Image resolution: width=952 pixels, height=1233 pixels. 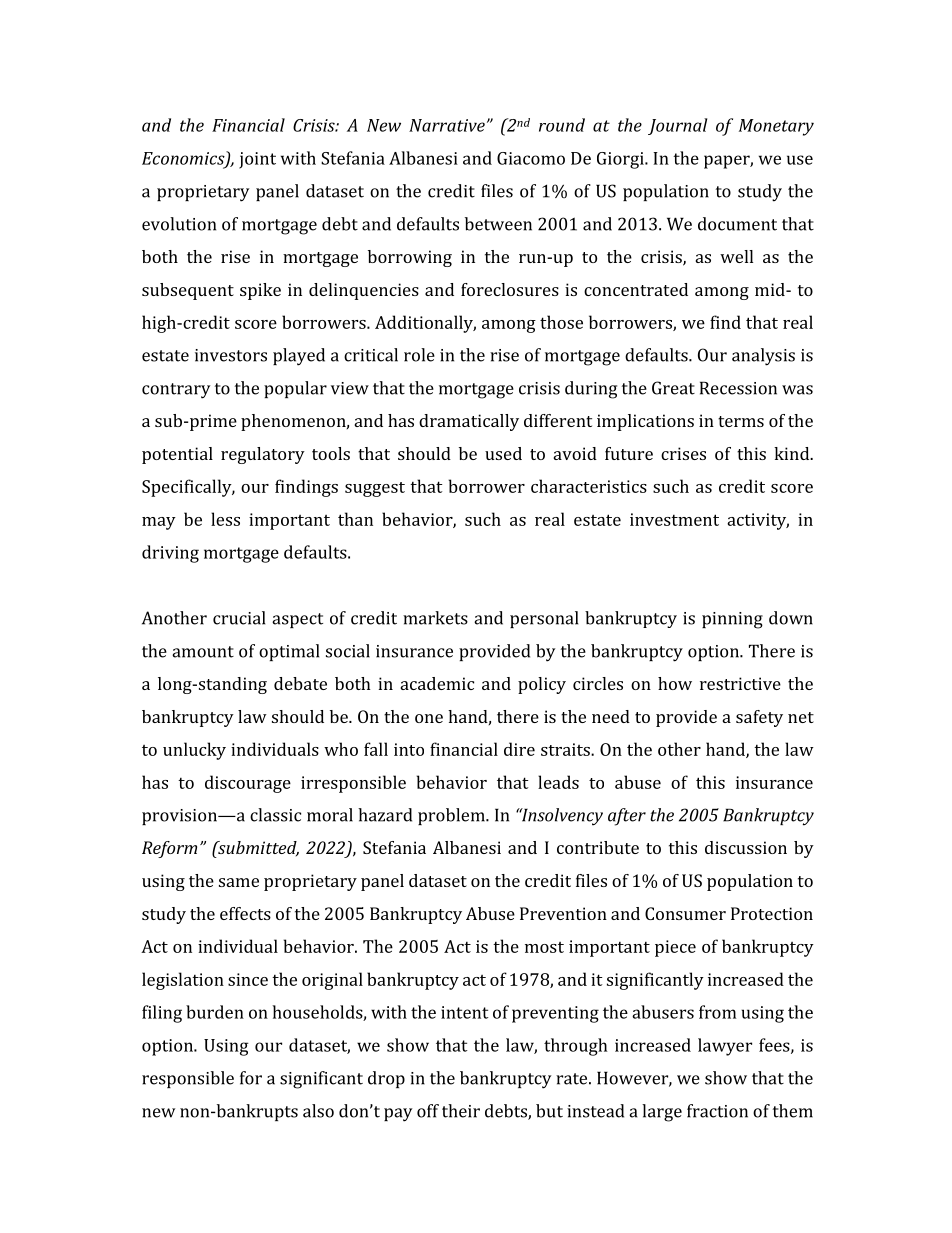 What do you see at coordinates (318, 1111) in the screenshot?
I see `also` at bounding box center [318, 1111].
